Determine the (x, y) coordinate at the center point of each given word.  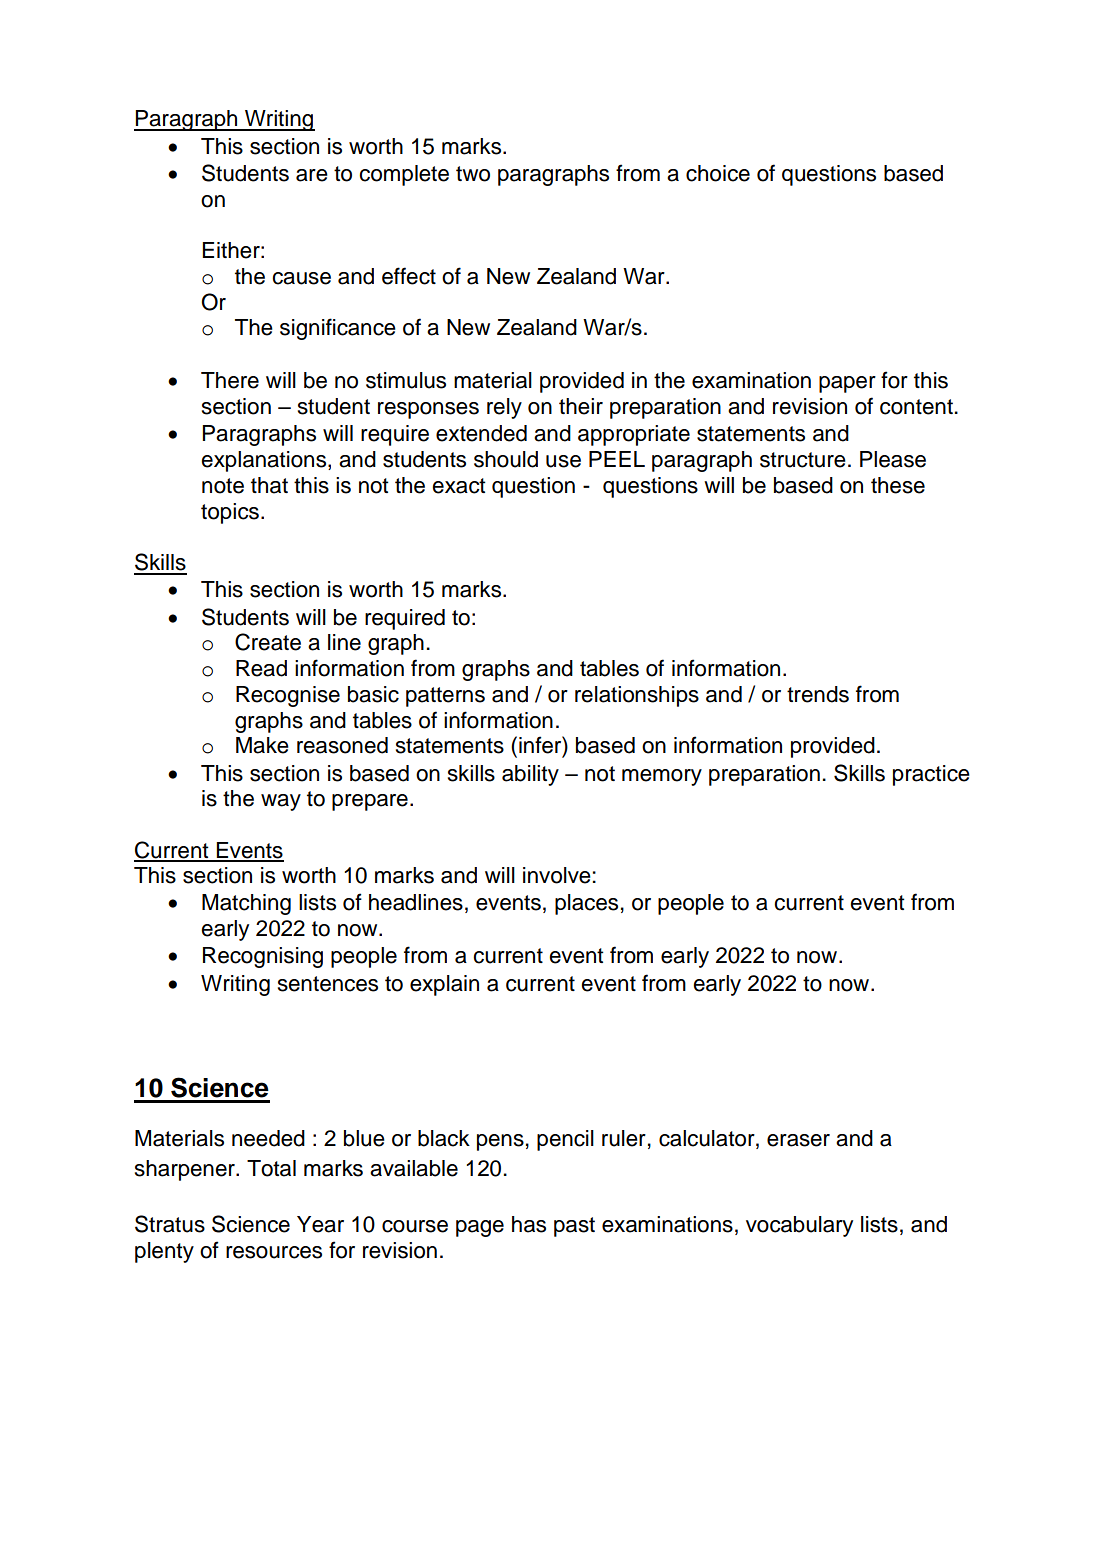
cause (301, 278)
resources (274, 1252)
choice (718, 173)
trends (818, 694)
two (473, 174)
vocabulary (799, 1226)
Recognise (288, 696)
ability (530, 775)
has (529, 1224)
